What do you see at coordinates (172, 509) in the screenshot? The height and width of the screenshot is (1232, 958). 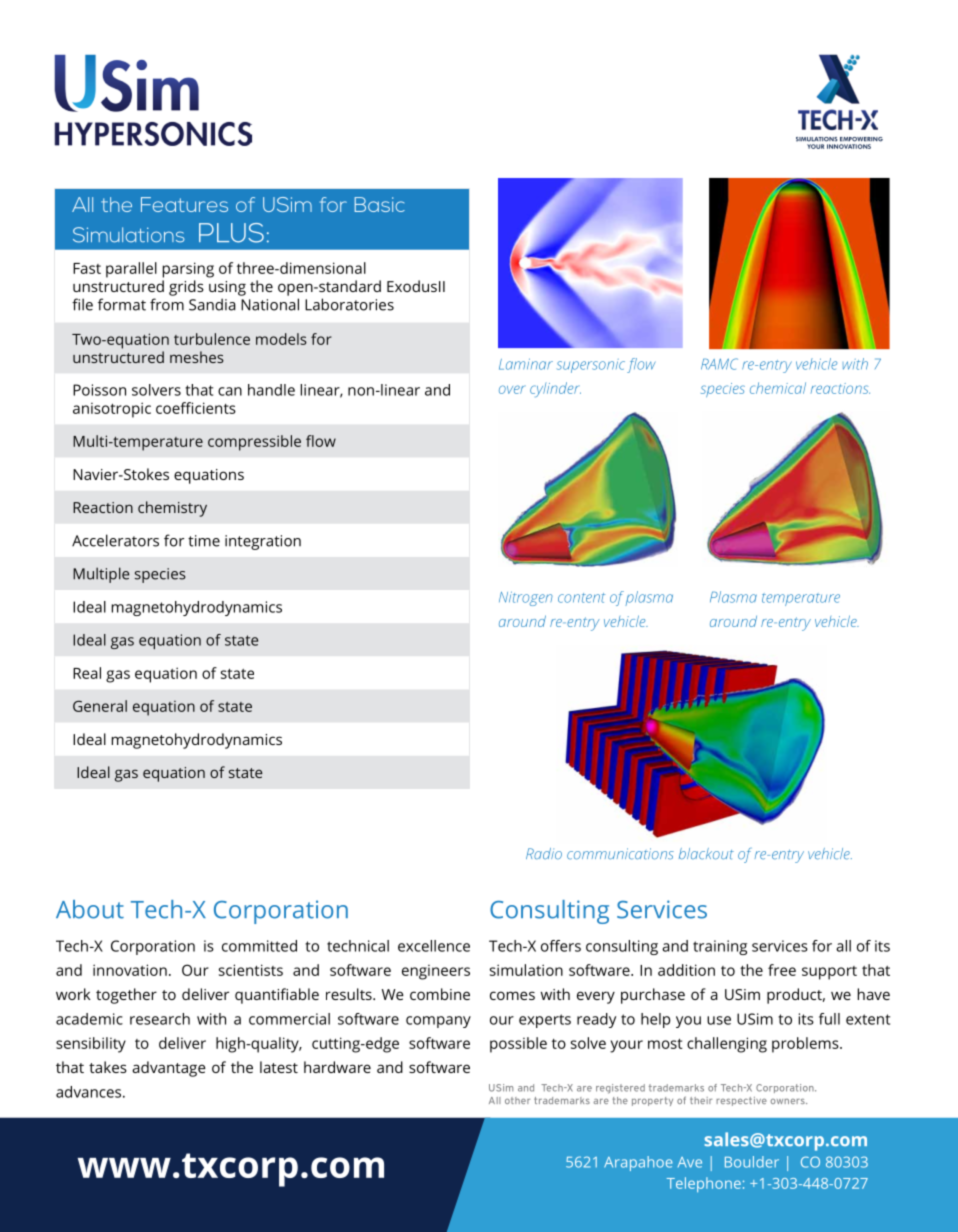 I see `chemistry` at bounding box center [172, 509].
